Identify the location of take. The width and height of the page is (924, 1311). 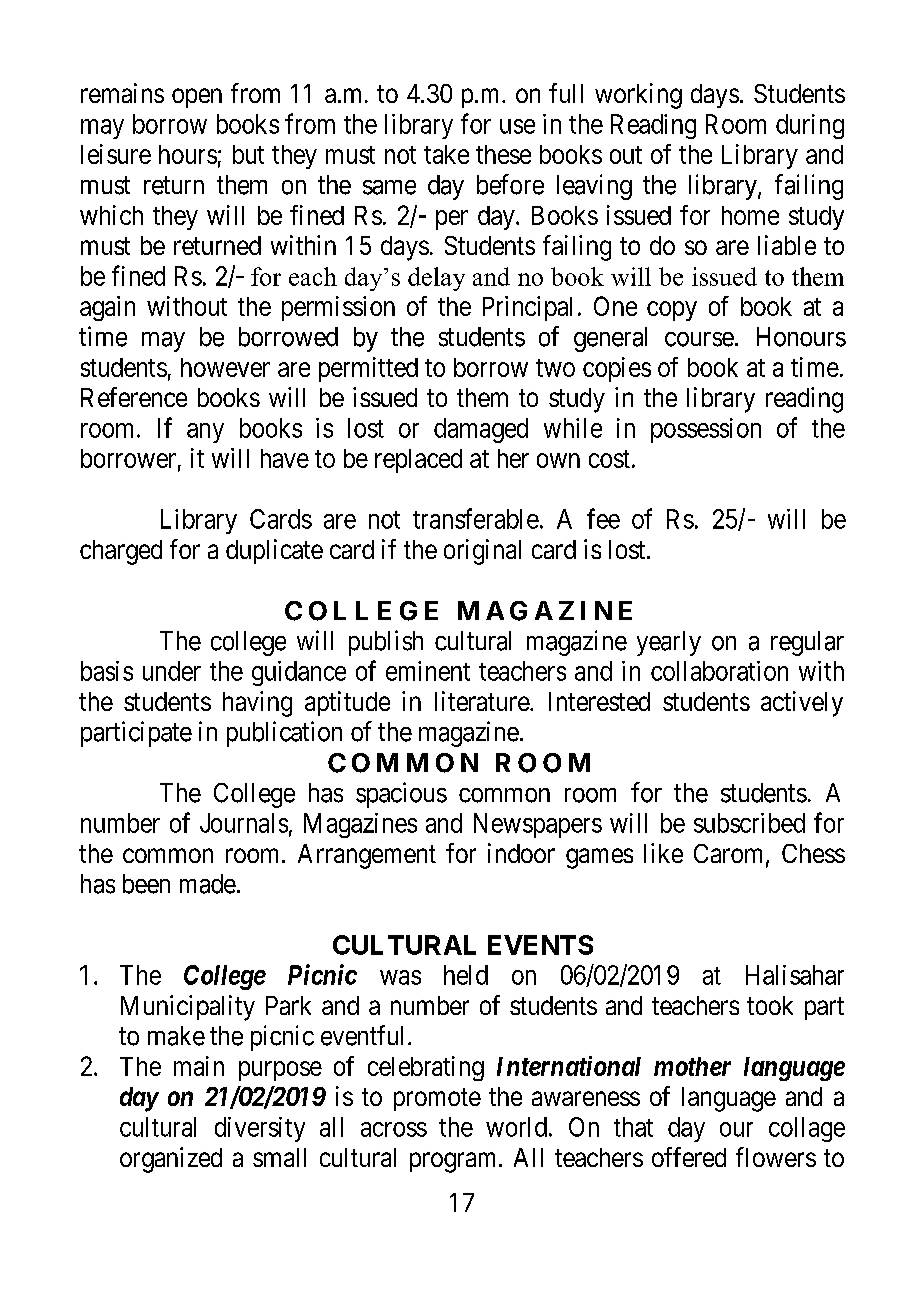
(446, 154).
